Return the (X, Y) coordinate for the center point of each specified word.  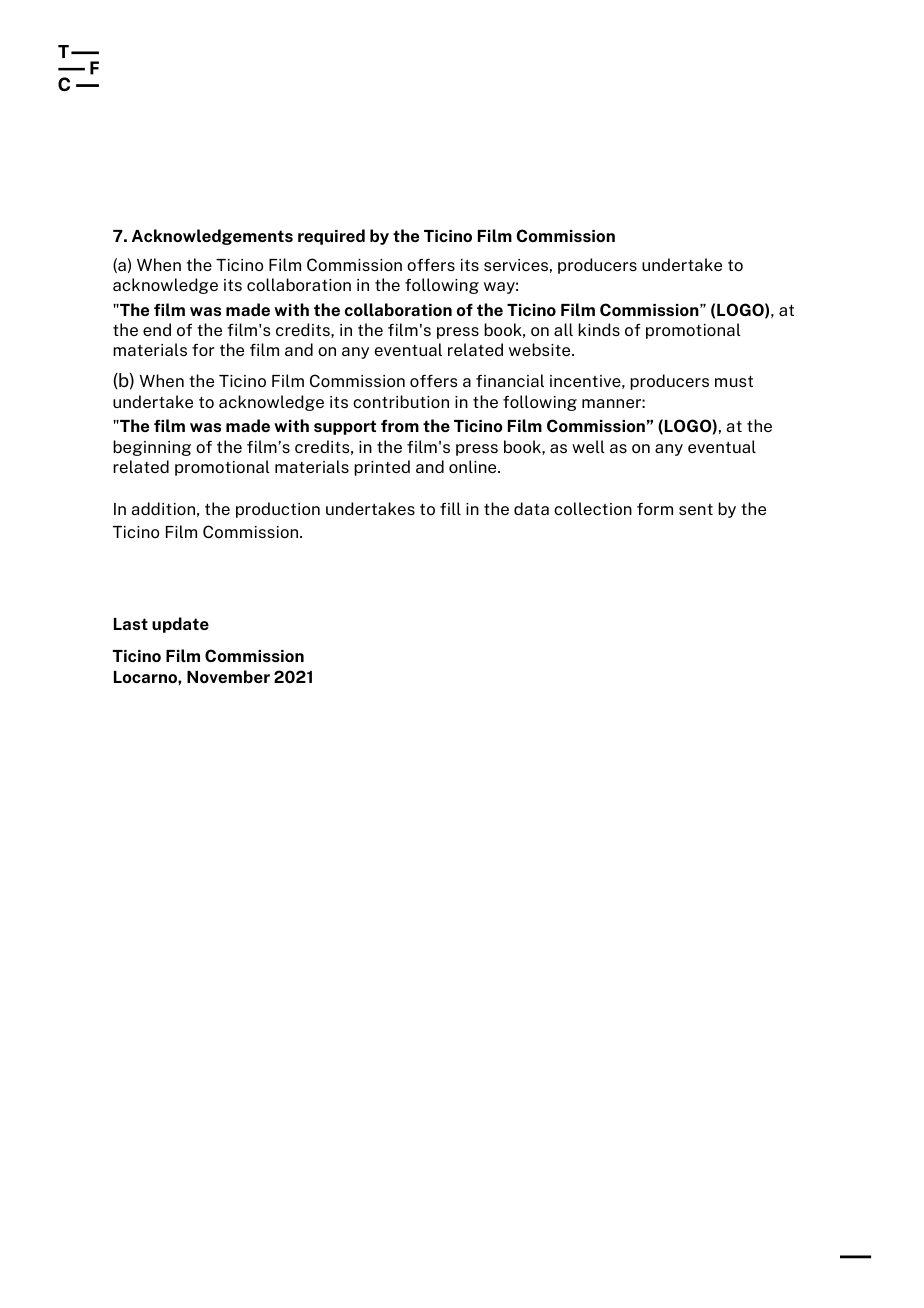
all (563, 329)
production (278, 510)
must (734, 381)
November (228, 676)
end (157, 329)
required (331, 237)
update (180, 625)
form (655, 509)
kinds (599, 329)
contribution (401, 401)
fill (450, 508)
